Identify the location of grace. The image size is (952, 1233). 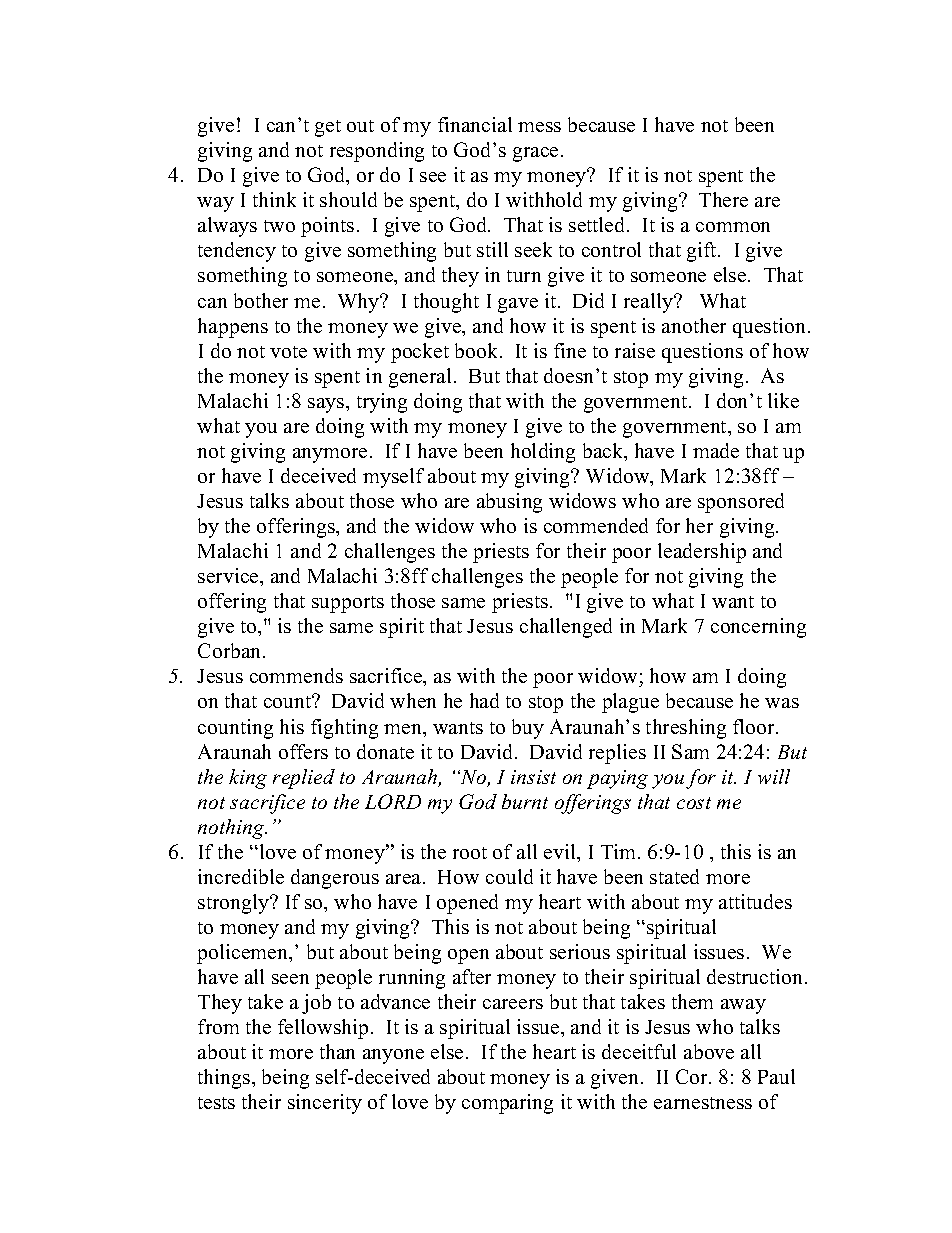
(535, 154).
